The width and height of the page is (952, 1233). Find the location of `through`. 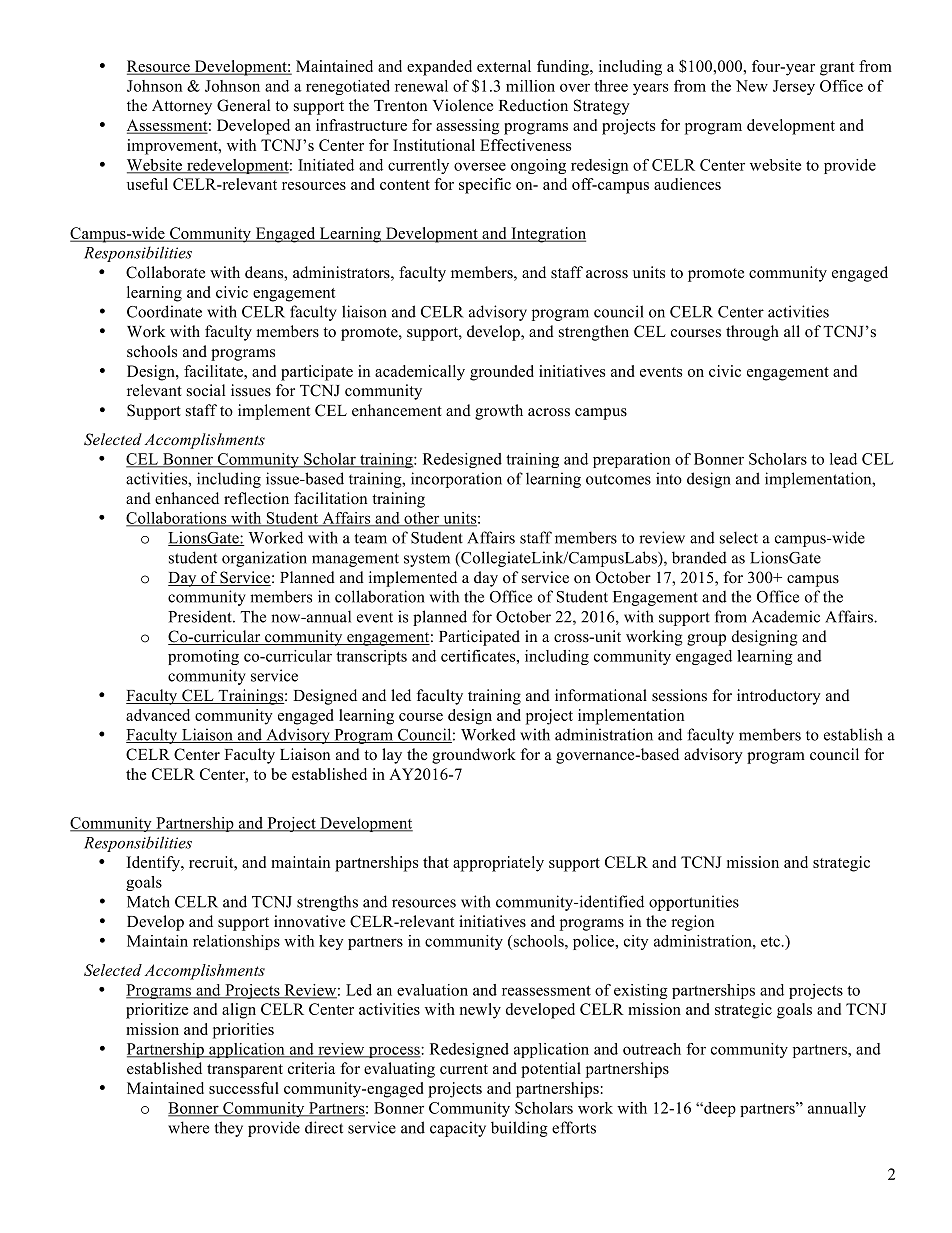

through is located at coordinates (752, 333).
